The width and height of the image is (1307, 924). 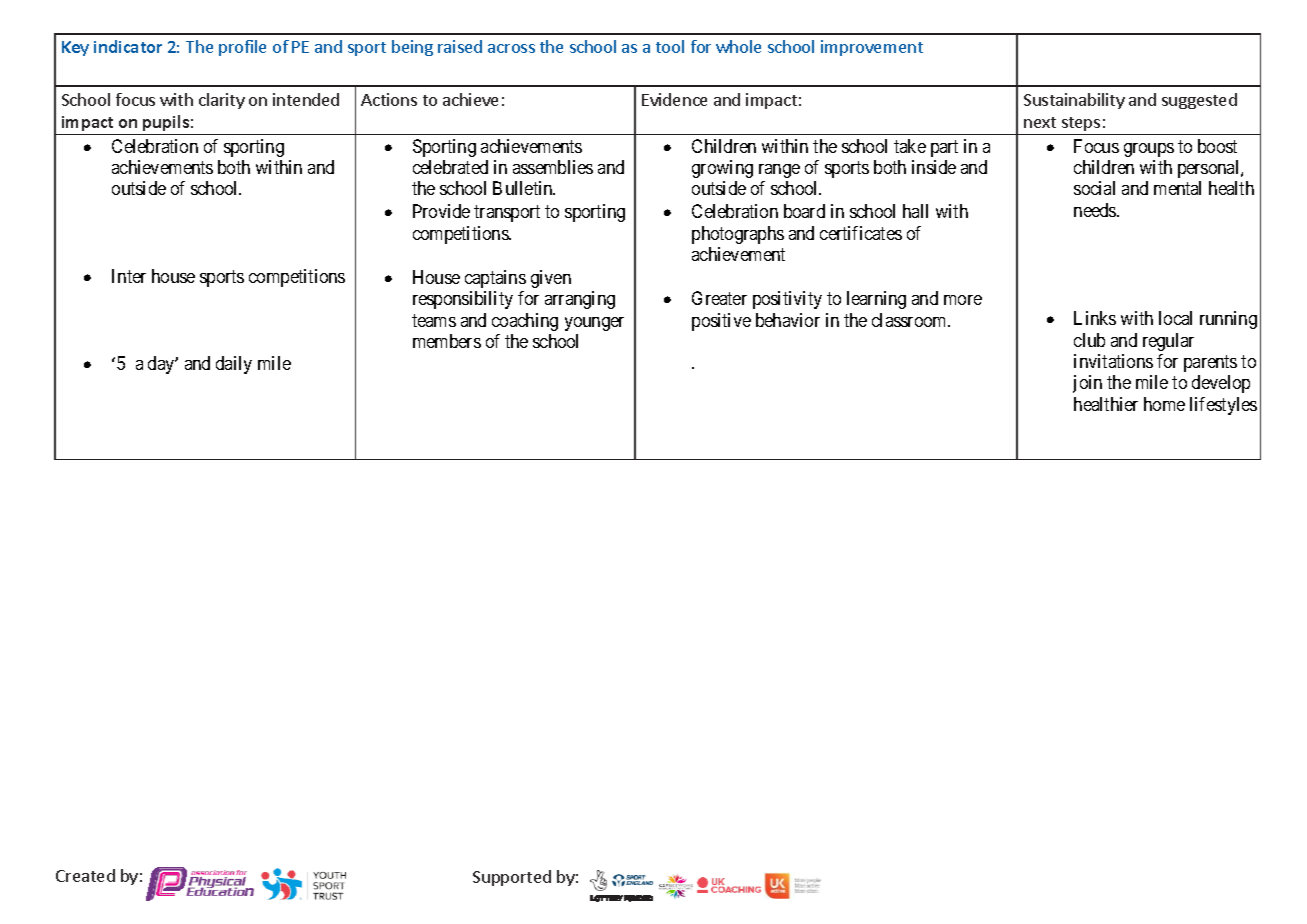 What do you see at coordinates (447, 341) in the image?
I see `members` at bounding box center [447, 341].
